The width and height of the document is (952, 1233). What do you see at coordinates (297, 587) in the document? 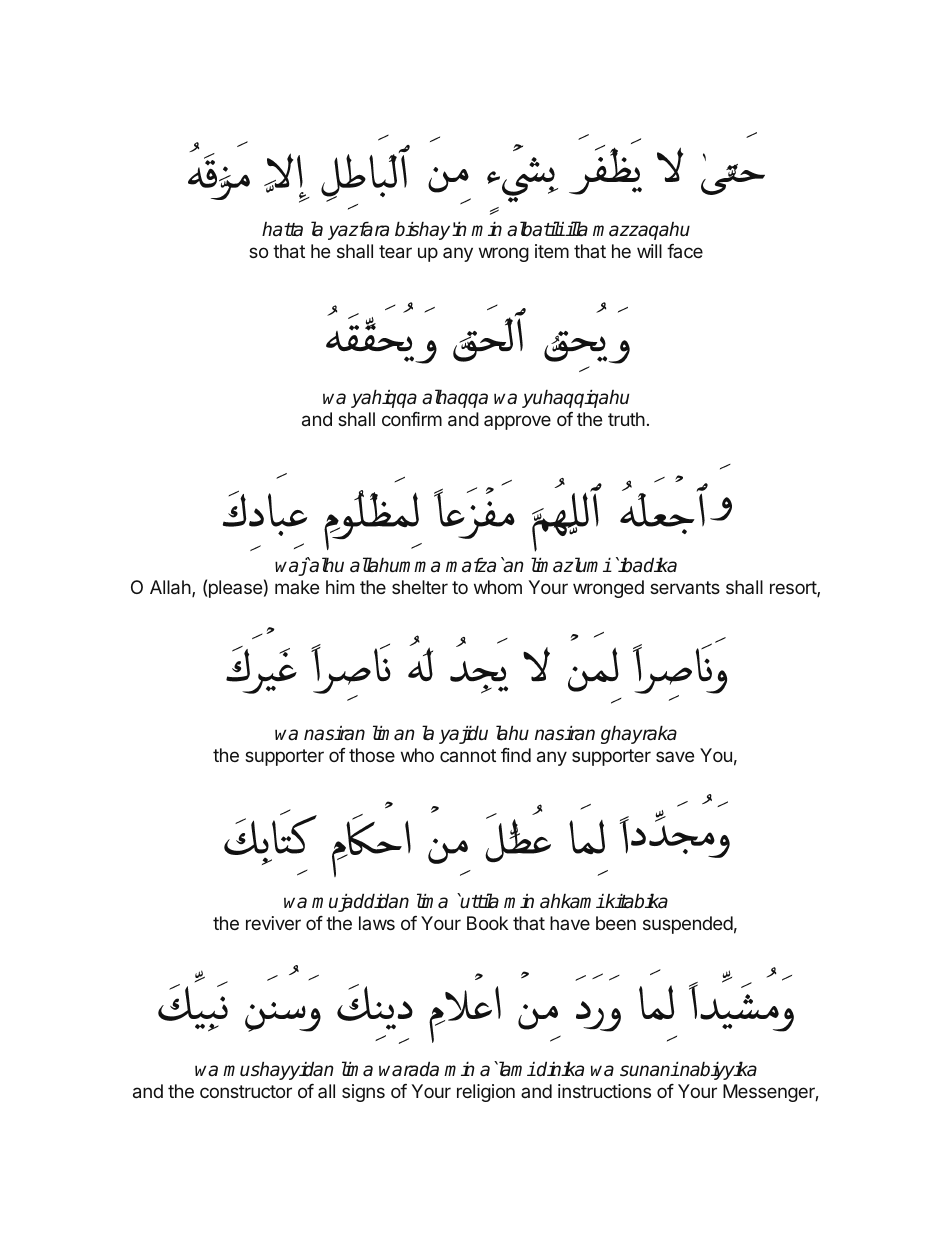
I see `make` at bounding box center [297, 587].
